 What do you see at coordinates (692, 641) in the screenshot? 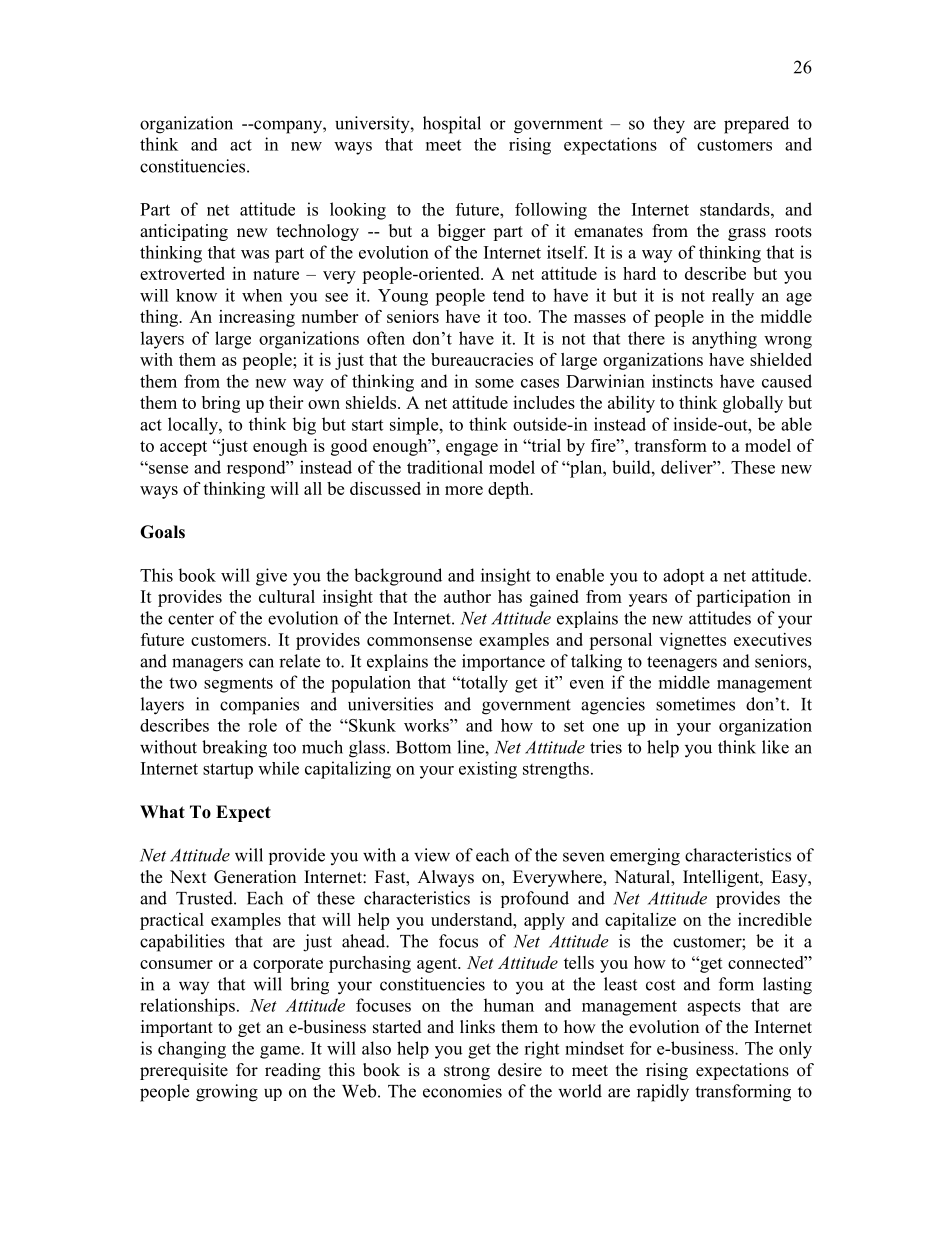
I see `vignettes` at bounding box center [692, 641].
